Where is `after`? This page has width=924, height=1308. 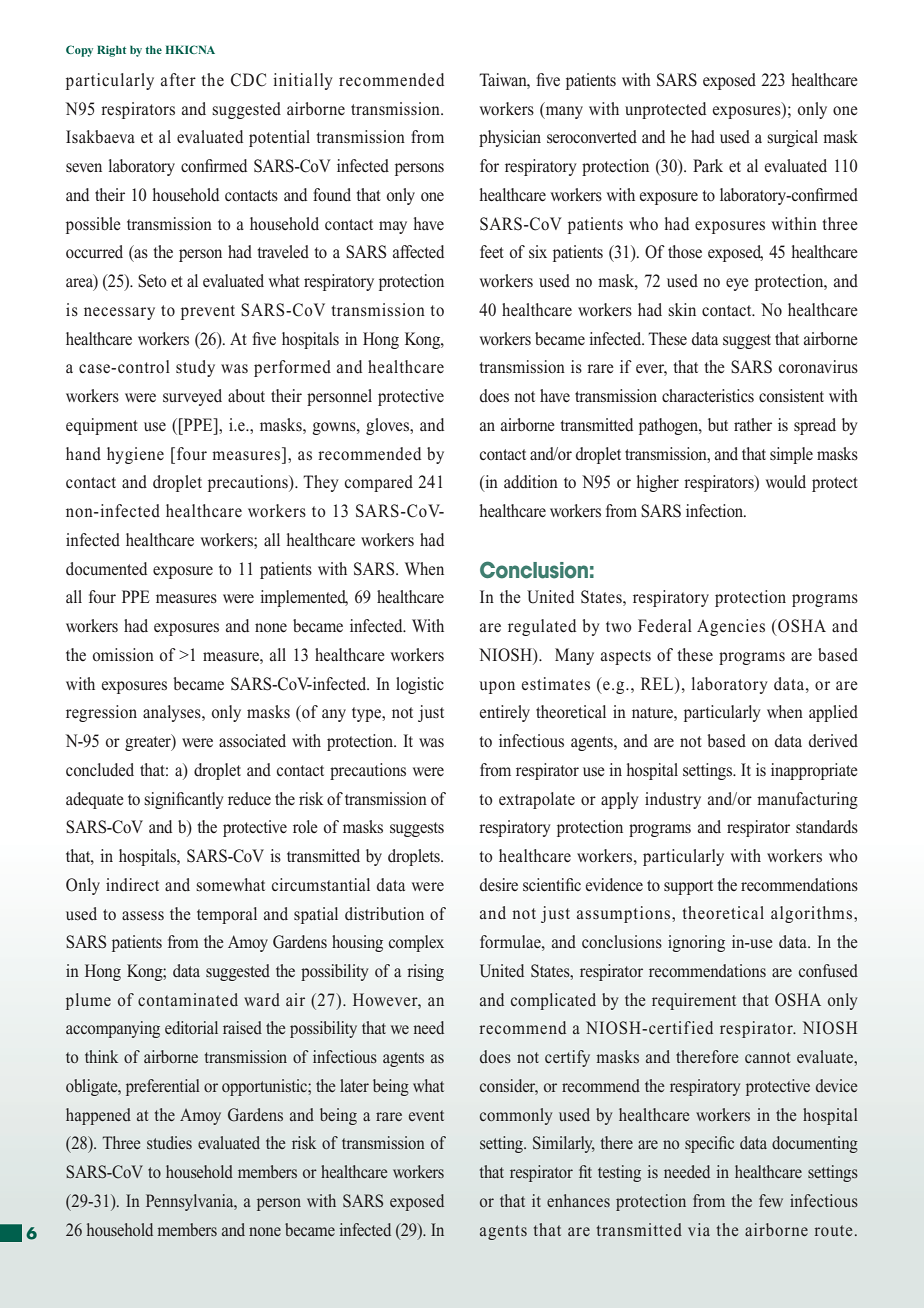
after is located at coordinates (178, 79).
